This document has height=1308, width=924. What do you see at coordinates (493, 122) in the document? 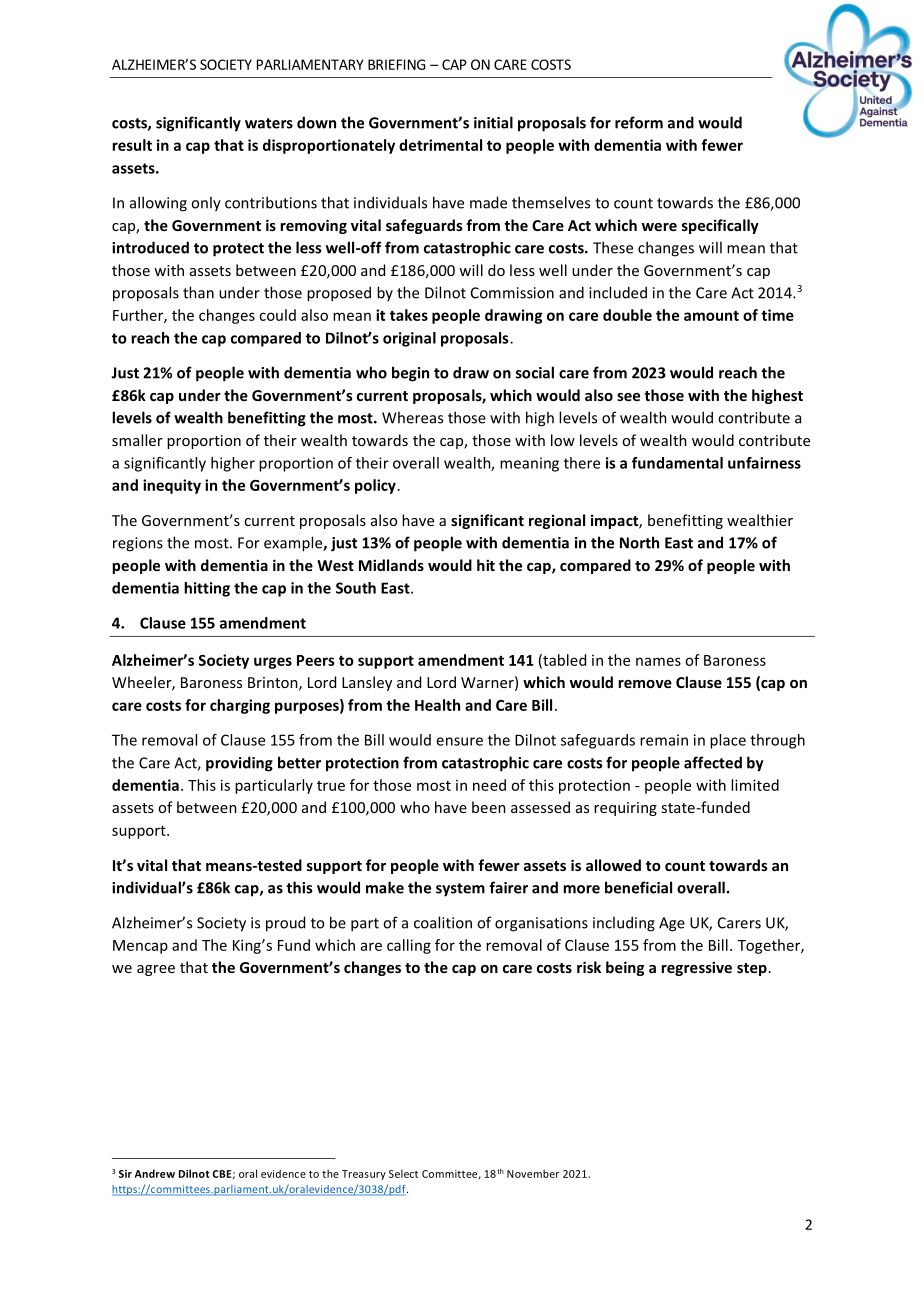
I see `initial` at bounding box center [493, 122].
